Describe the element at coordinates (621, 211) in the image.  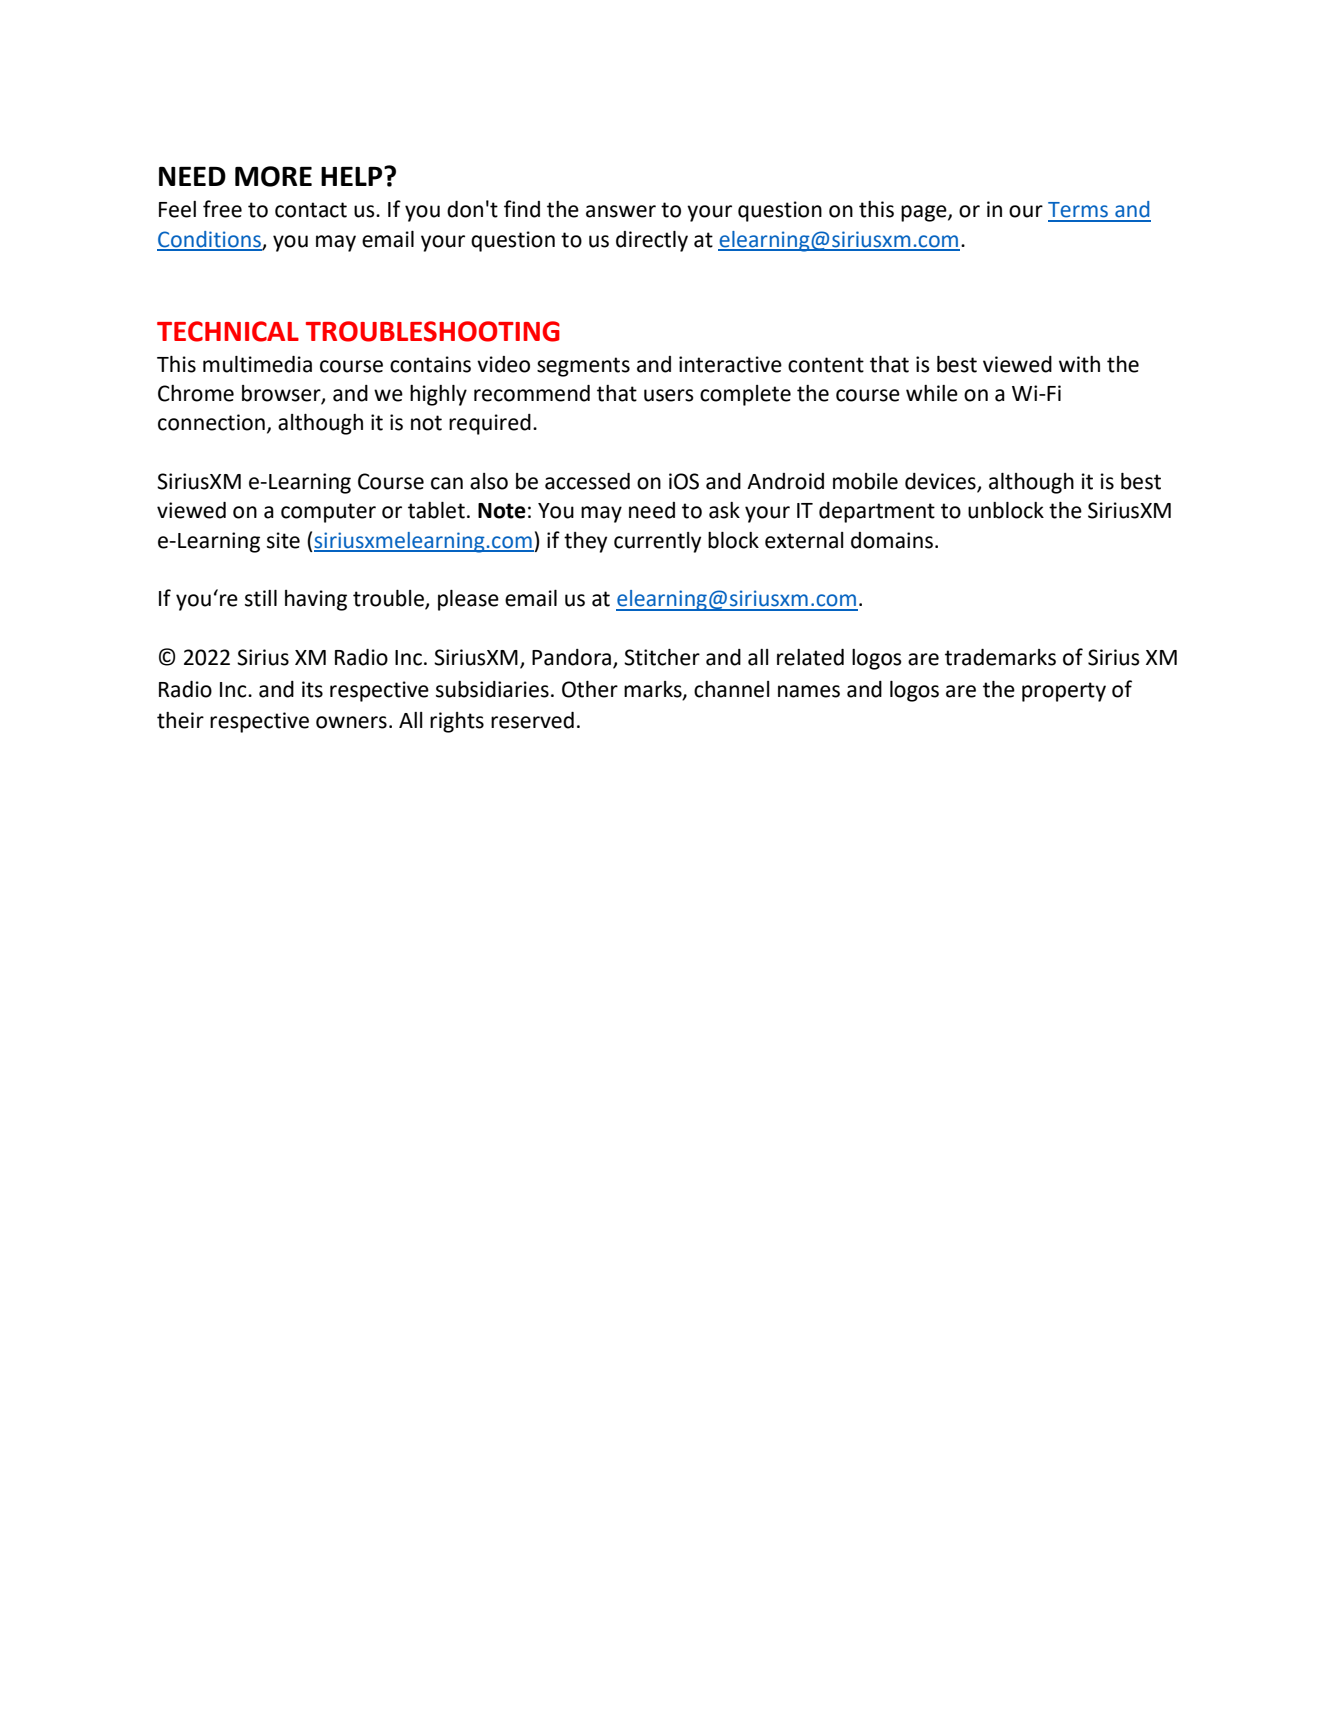
I see `answer` at that location.
